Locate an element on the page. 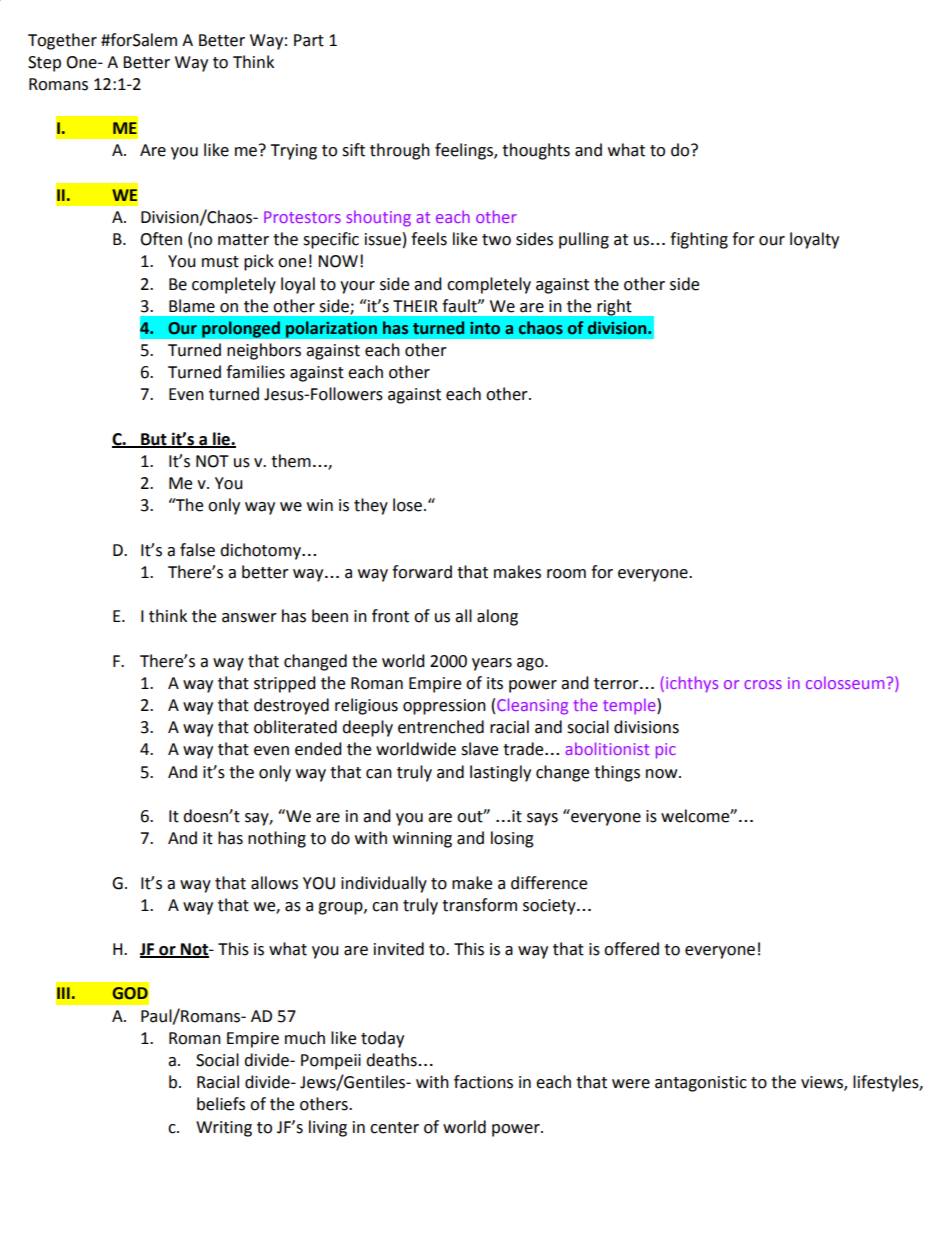 This page has height=1233, width=952. cross is located at coordinates (763, 684).
